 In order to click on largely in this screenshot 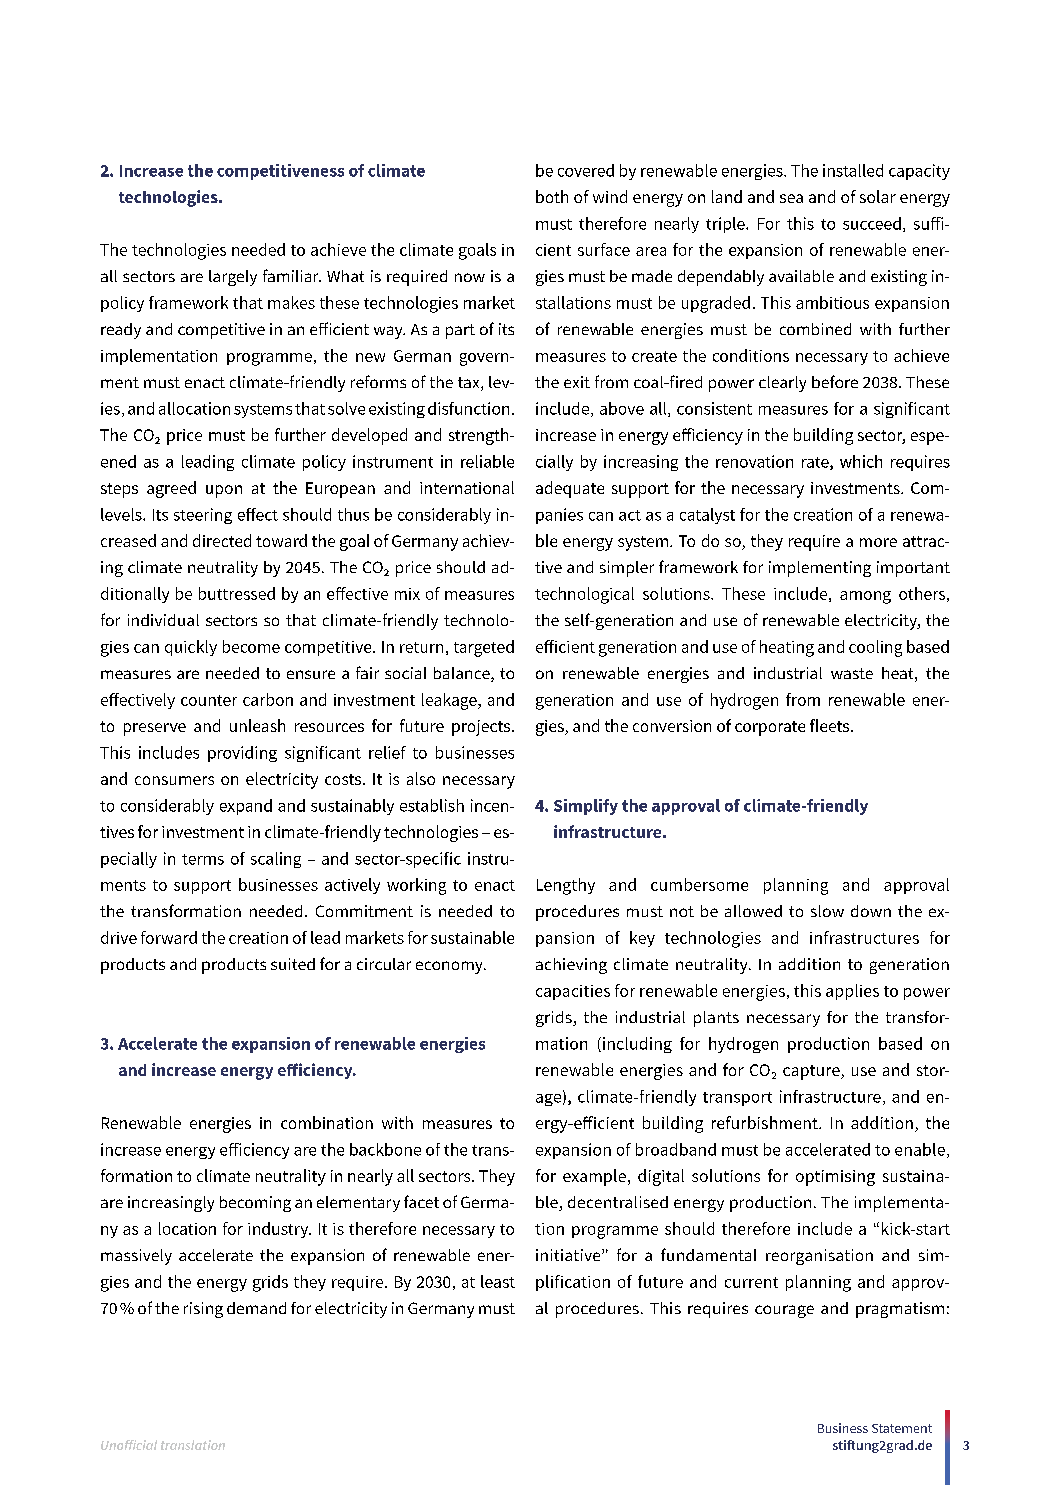, I will do `click(233, 278)`.
